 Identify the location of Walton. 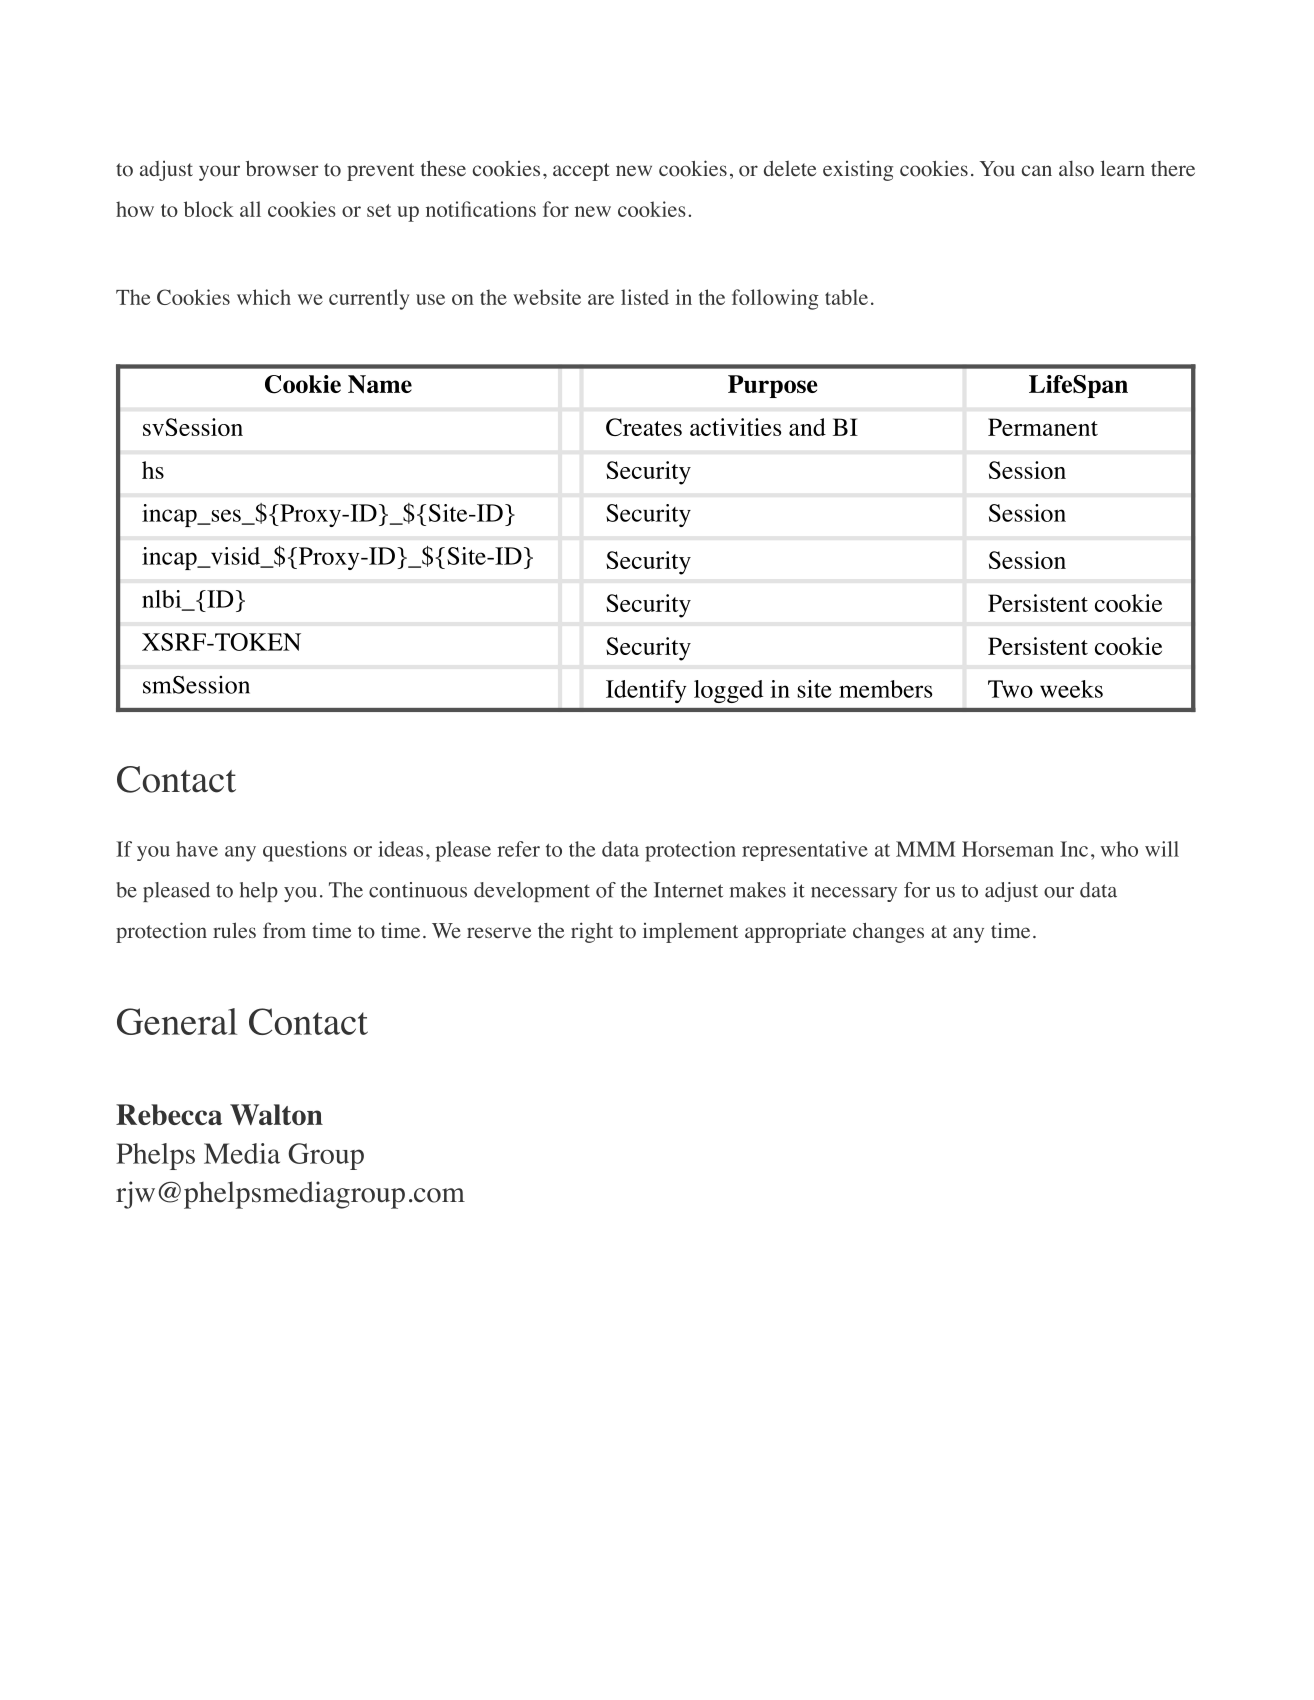
(276, 1114).
